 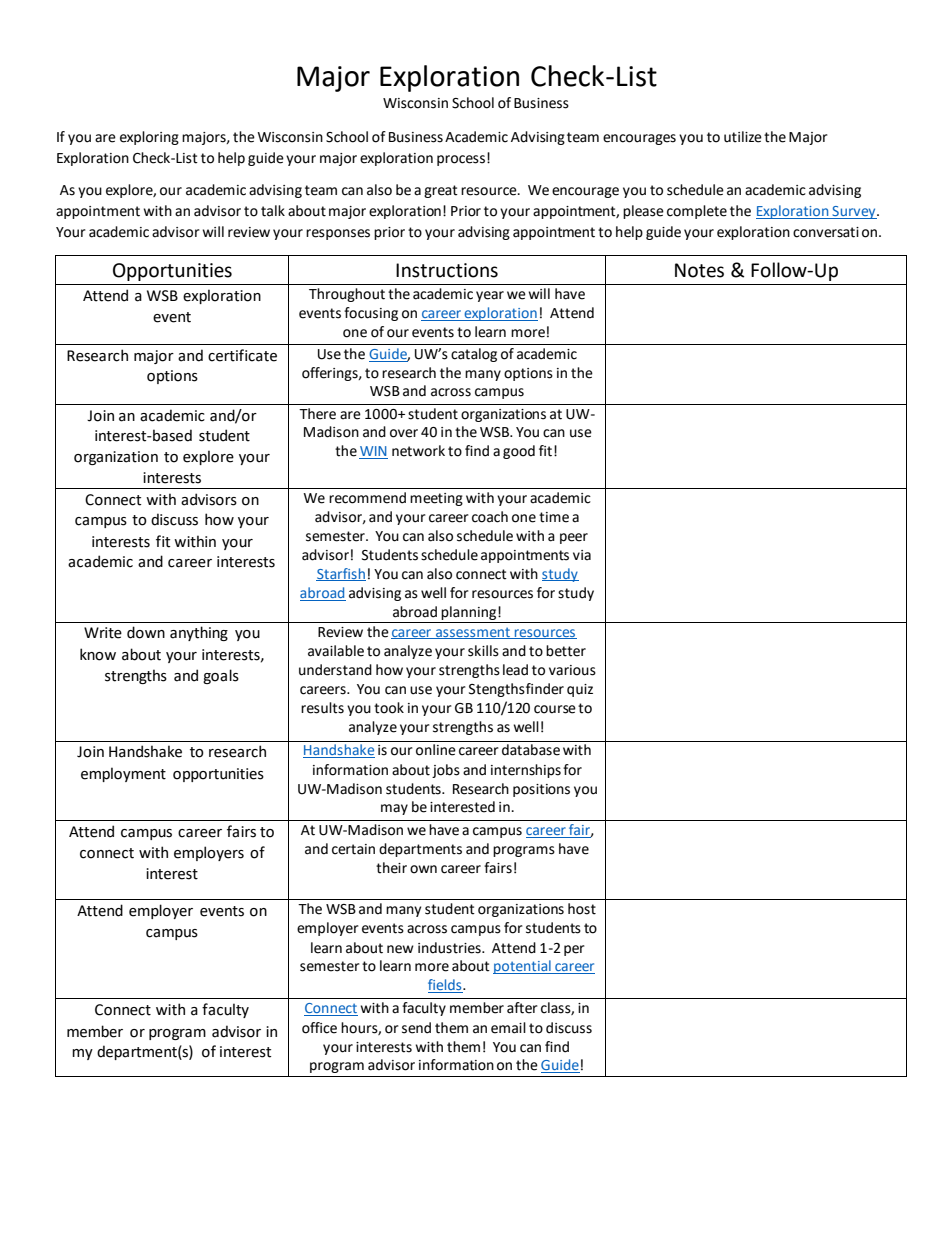 I want to click on good, so click(x=519, y=452).
